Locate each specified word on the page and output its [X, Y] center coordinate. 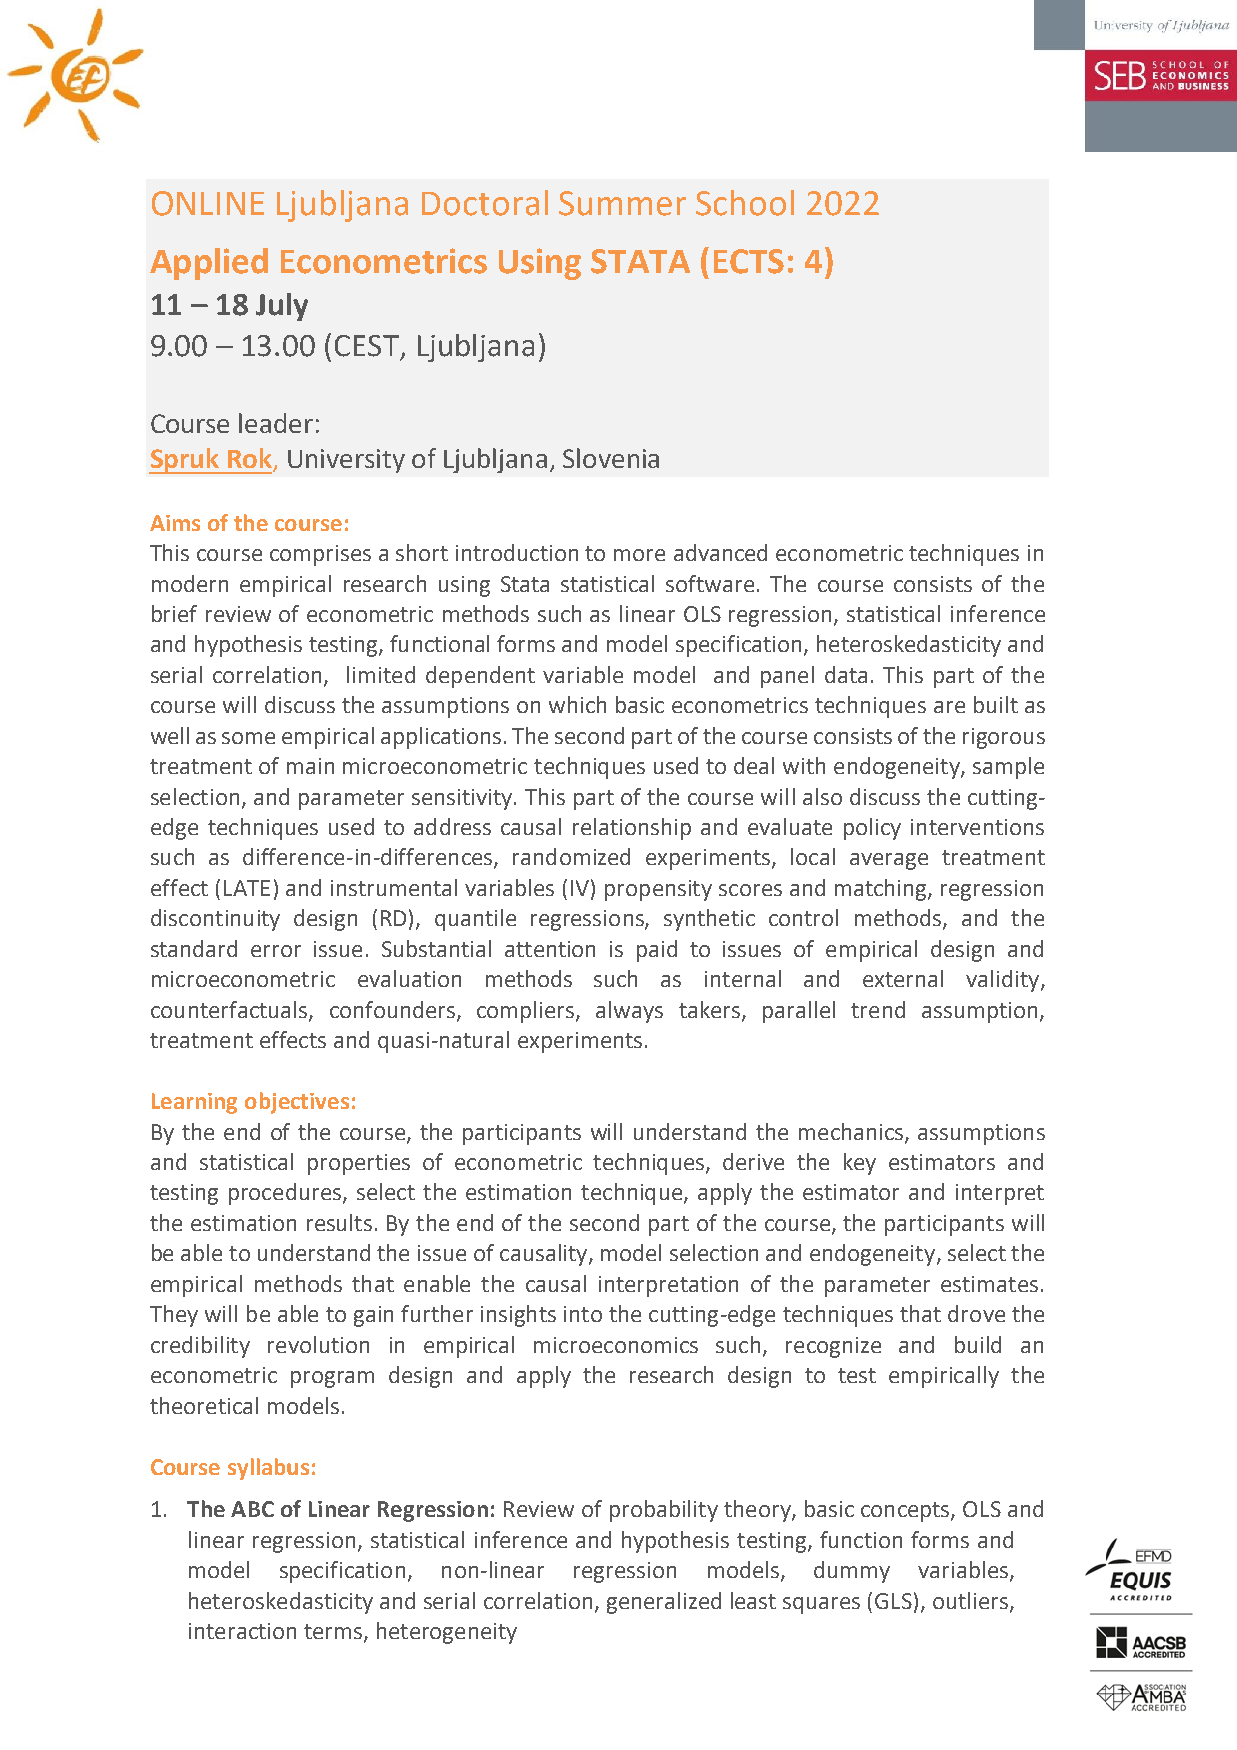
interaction [242, 1631]
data [846, 674]
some [248, 738]
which [577, 704]
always [629, 1012]
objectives [297, 1103]
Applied [209, 264]
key [860, 1164]
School [745, 203]
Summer [622, 203]
